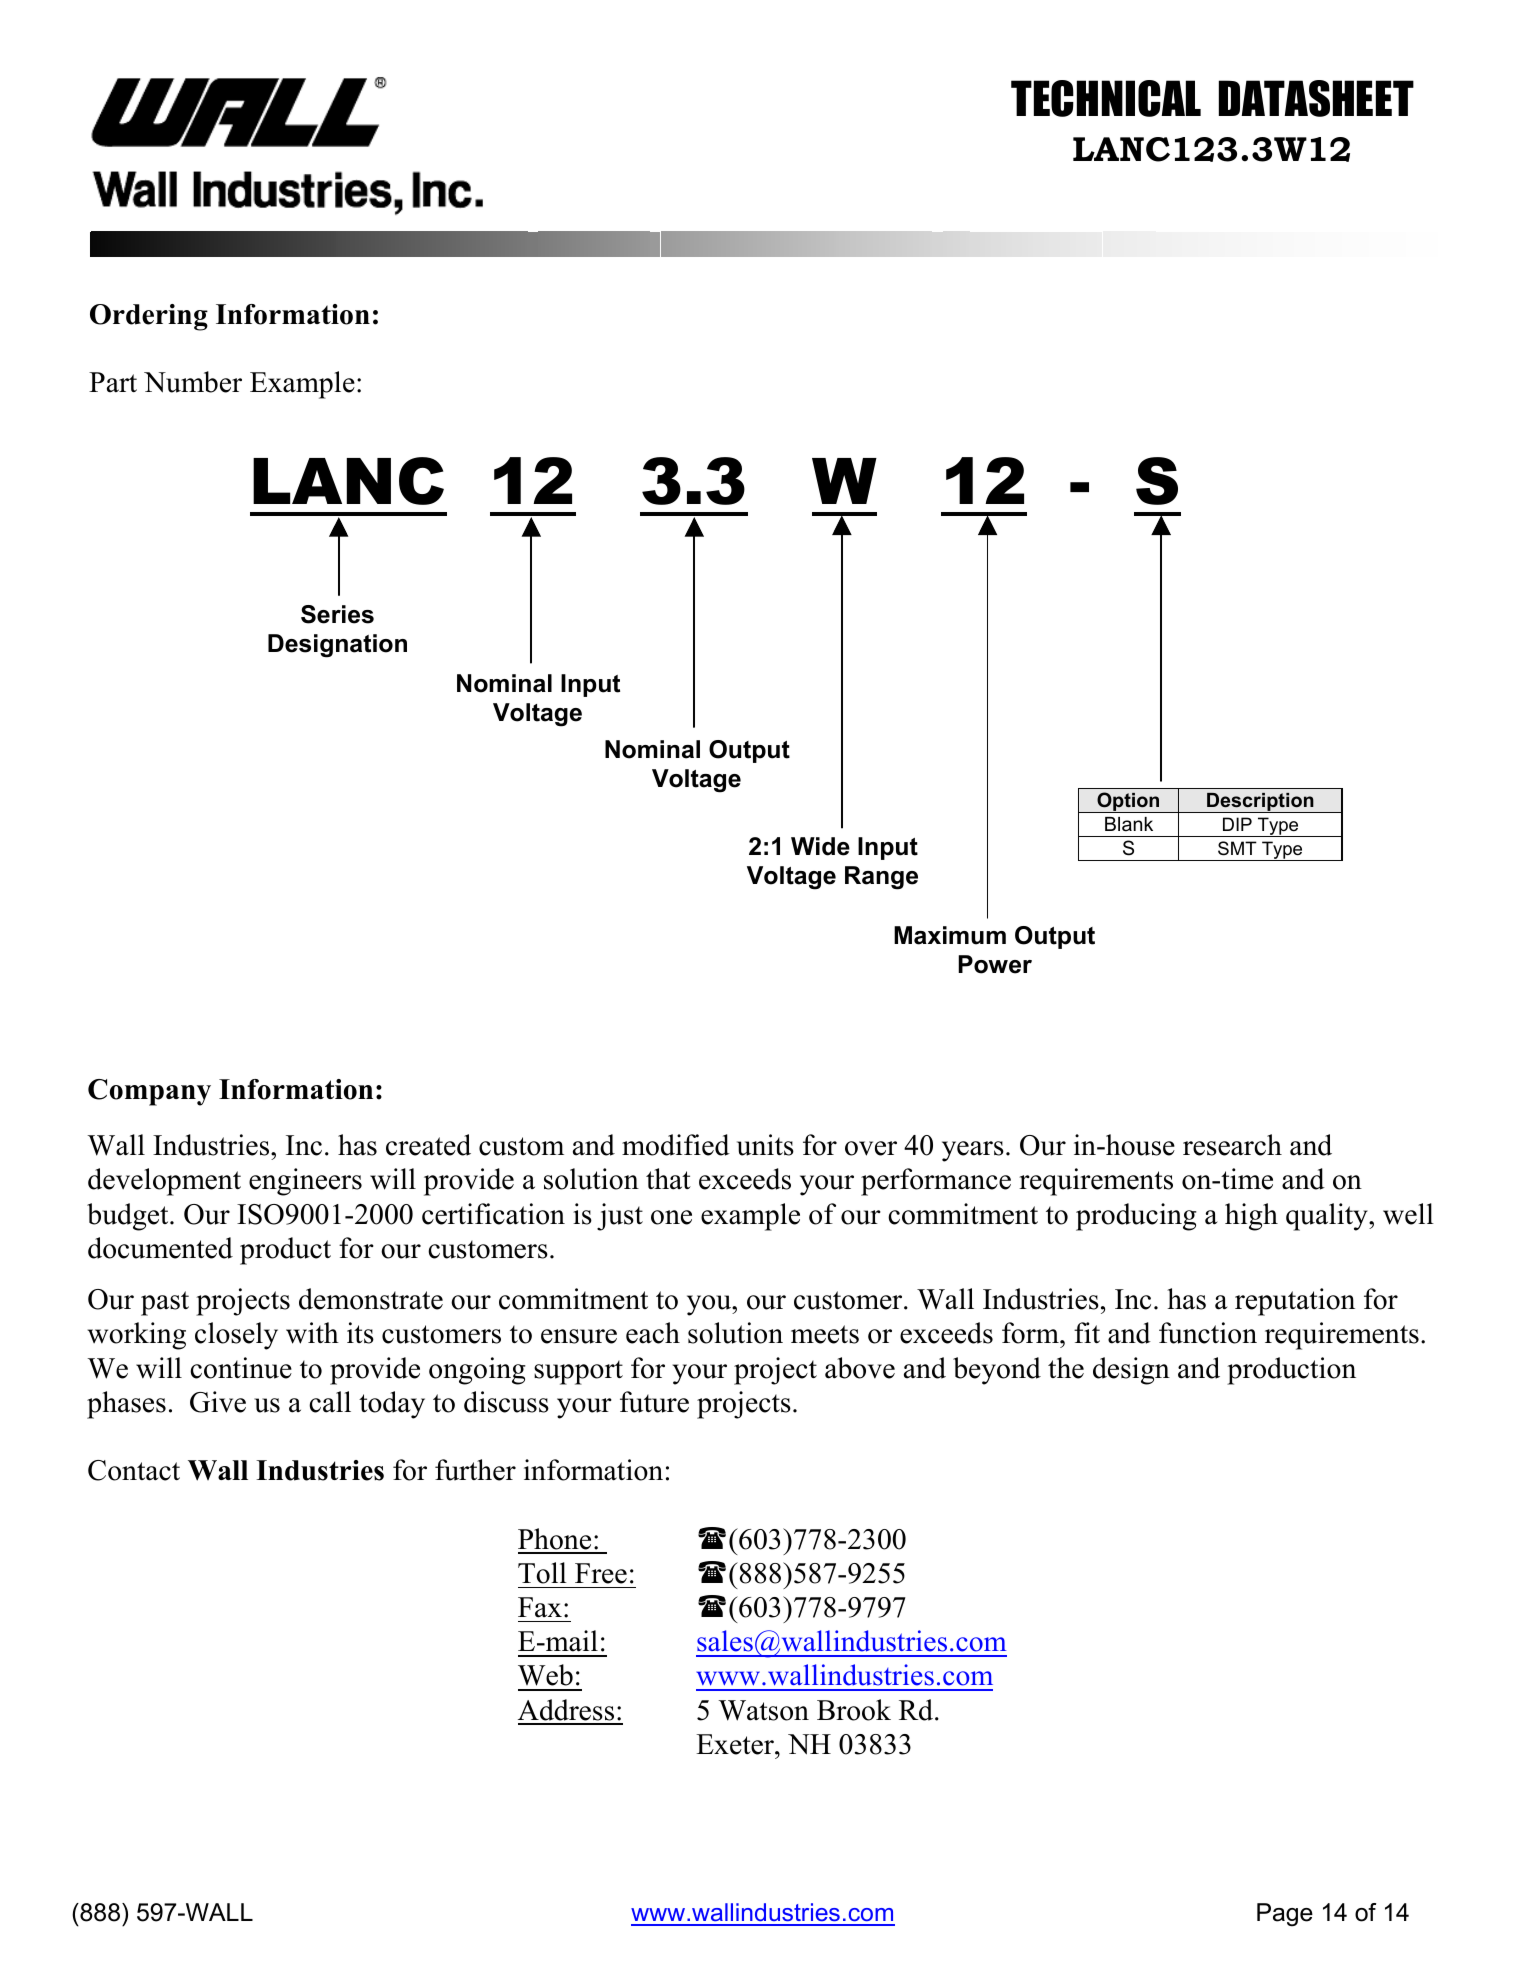  I want to click on research, so click(1232, 1145).
